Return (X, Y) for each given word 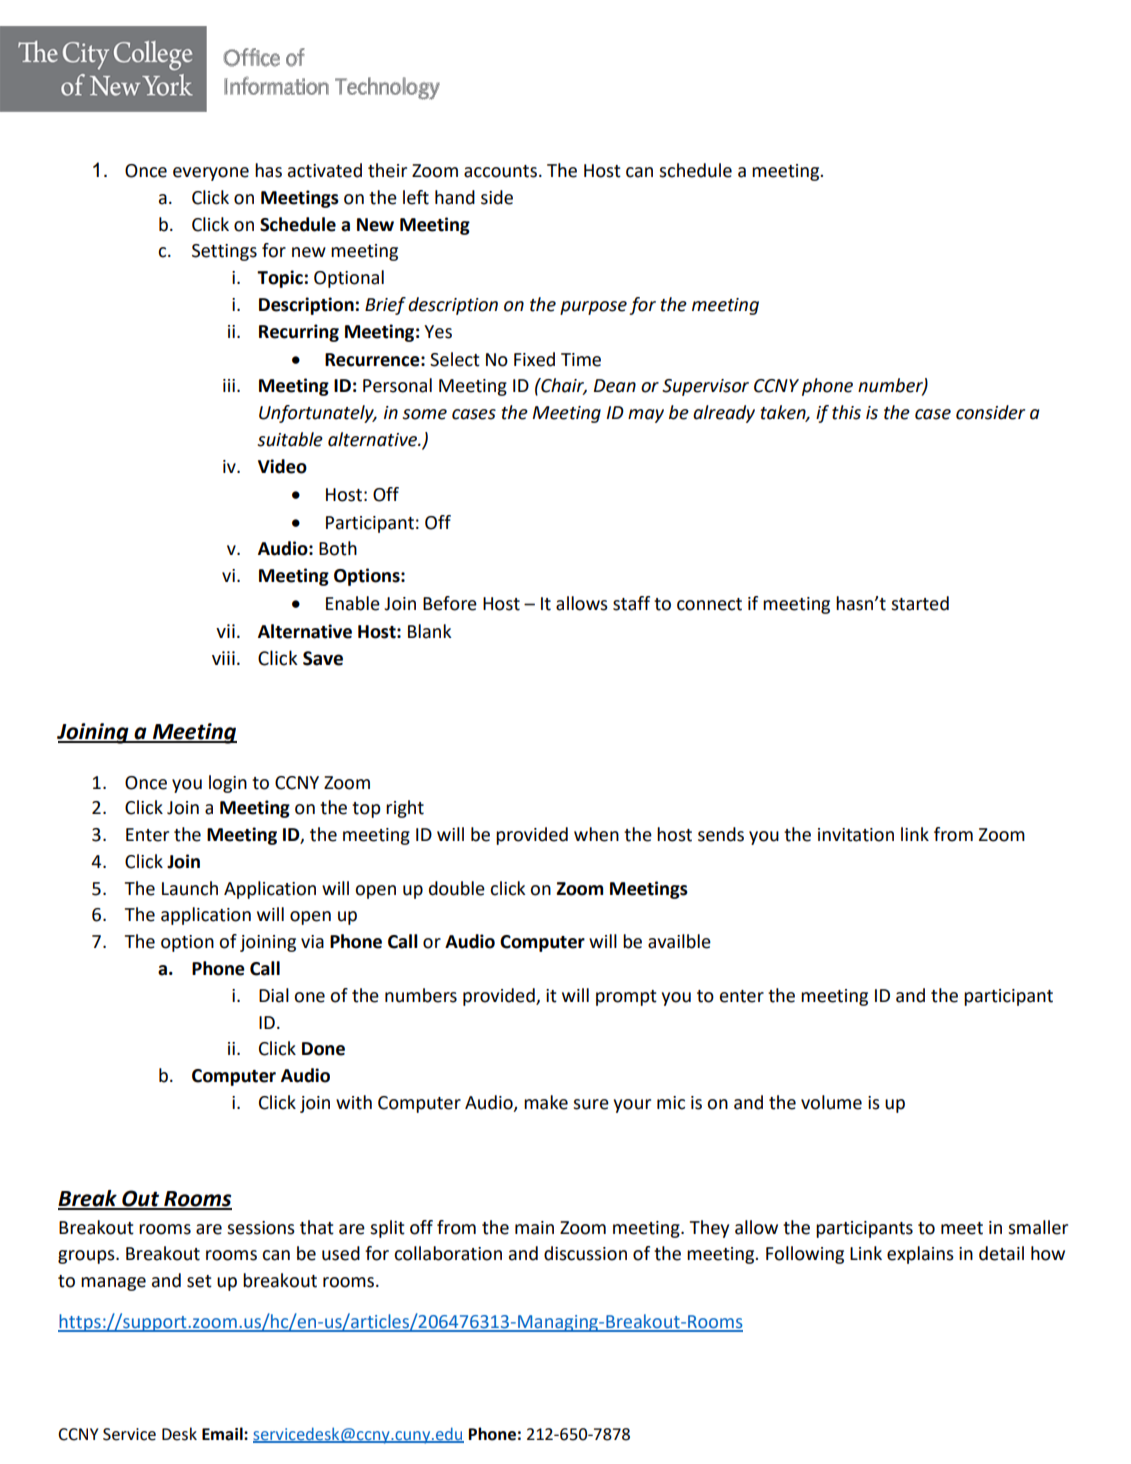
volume (831, 1102)
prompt (626, 998)
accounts (500, 171)
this (846, 412)
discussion (585, 1253)
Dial (274, 995)
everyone (211, 174)
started (920, 603)
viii (223, 658)
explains (920, 1255)
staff (631, 603)
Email (223, 1434)
